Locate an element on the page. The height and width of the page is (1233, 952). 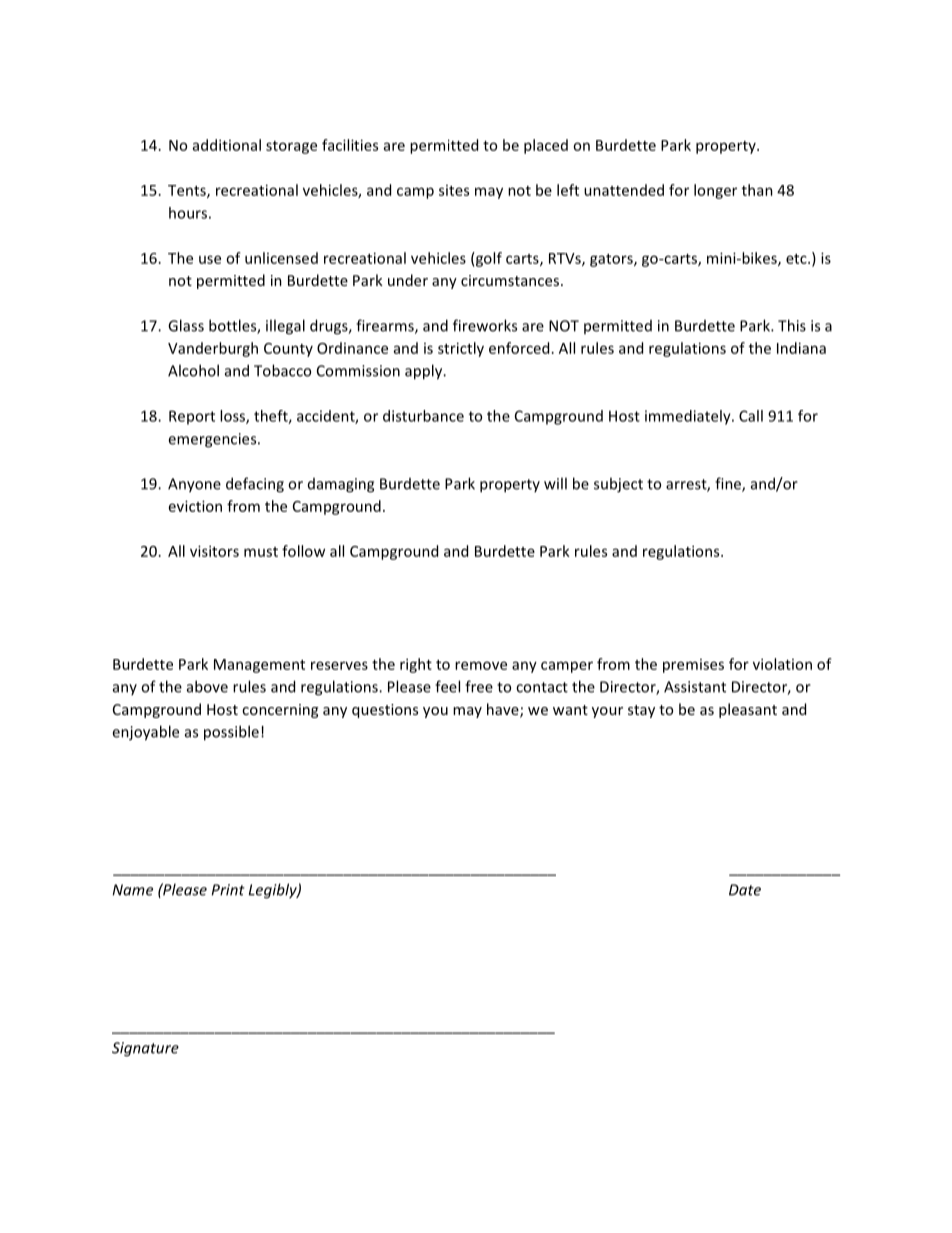
have is located at coordinates (504, 710).
